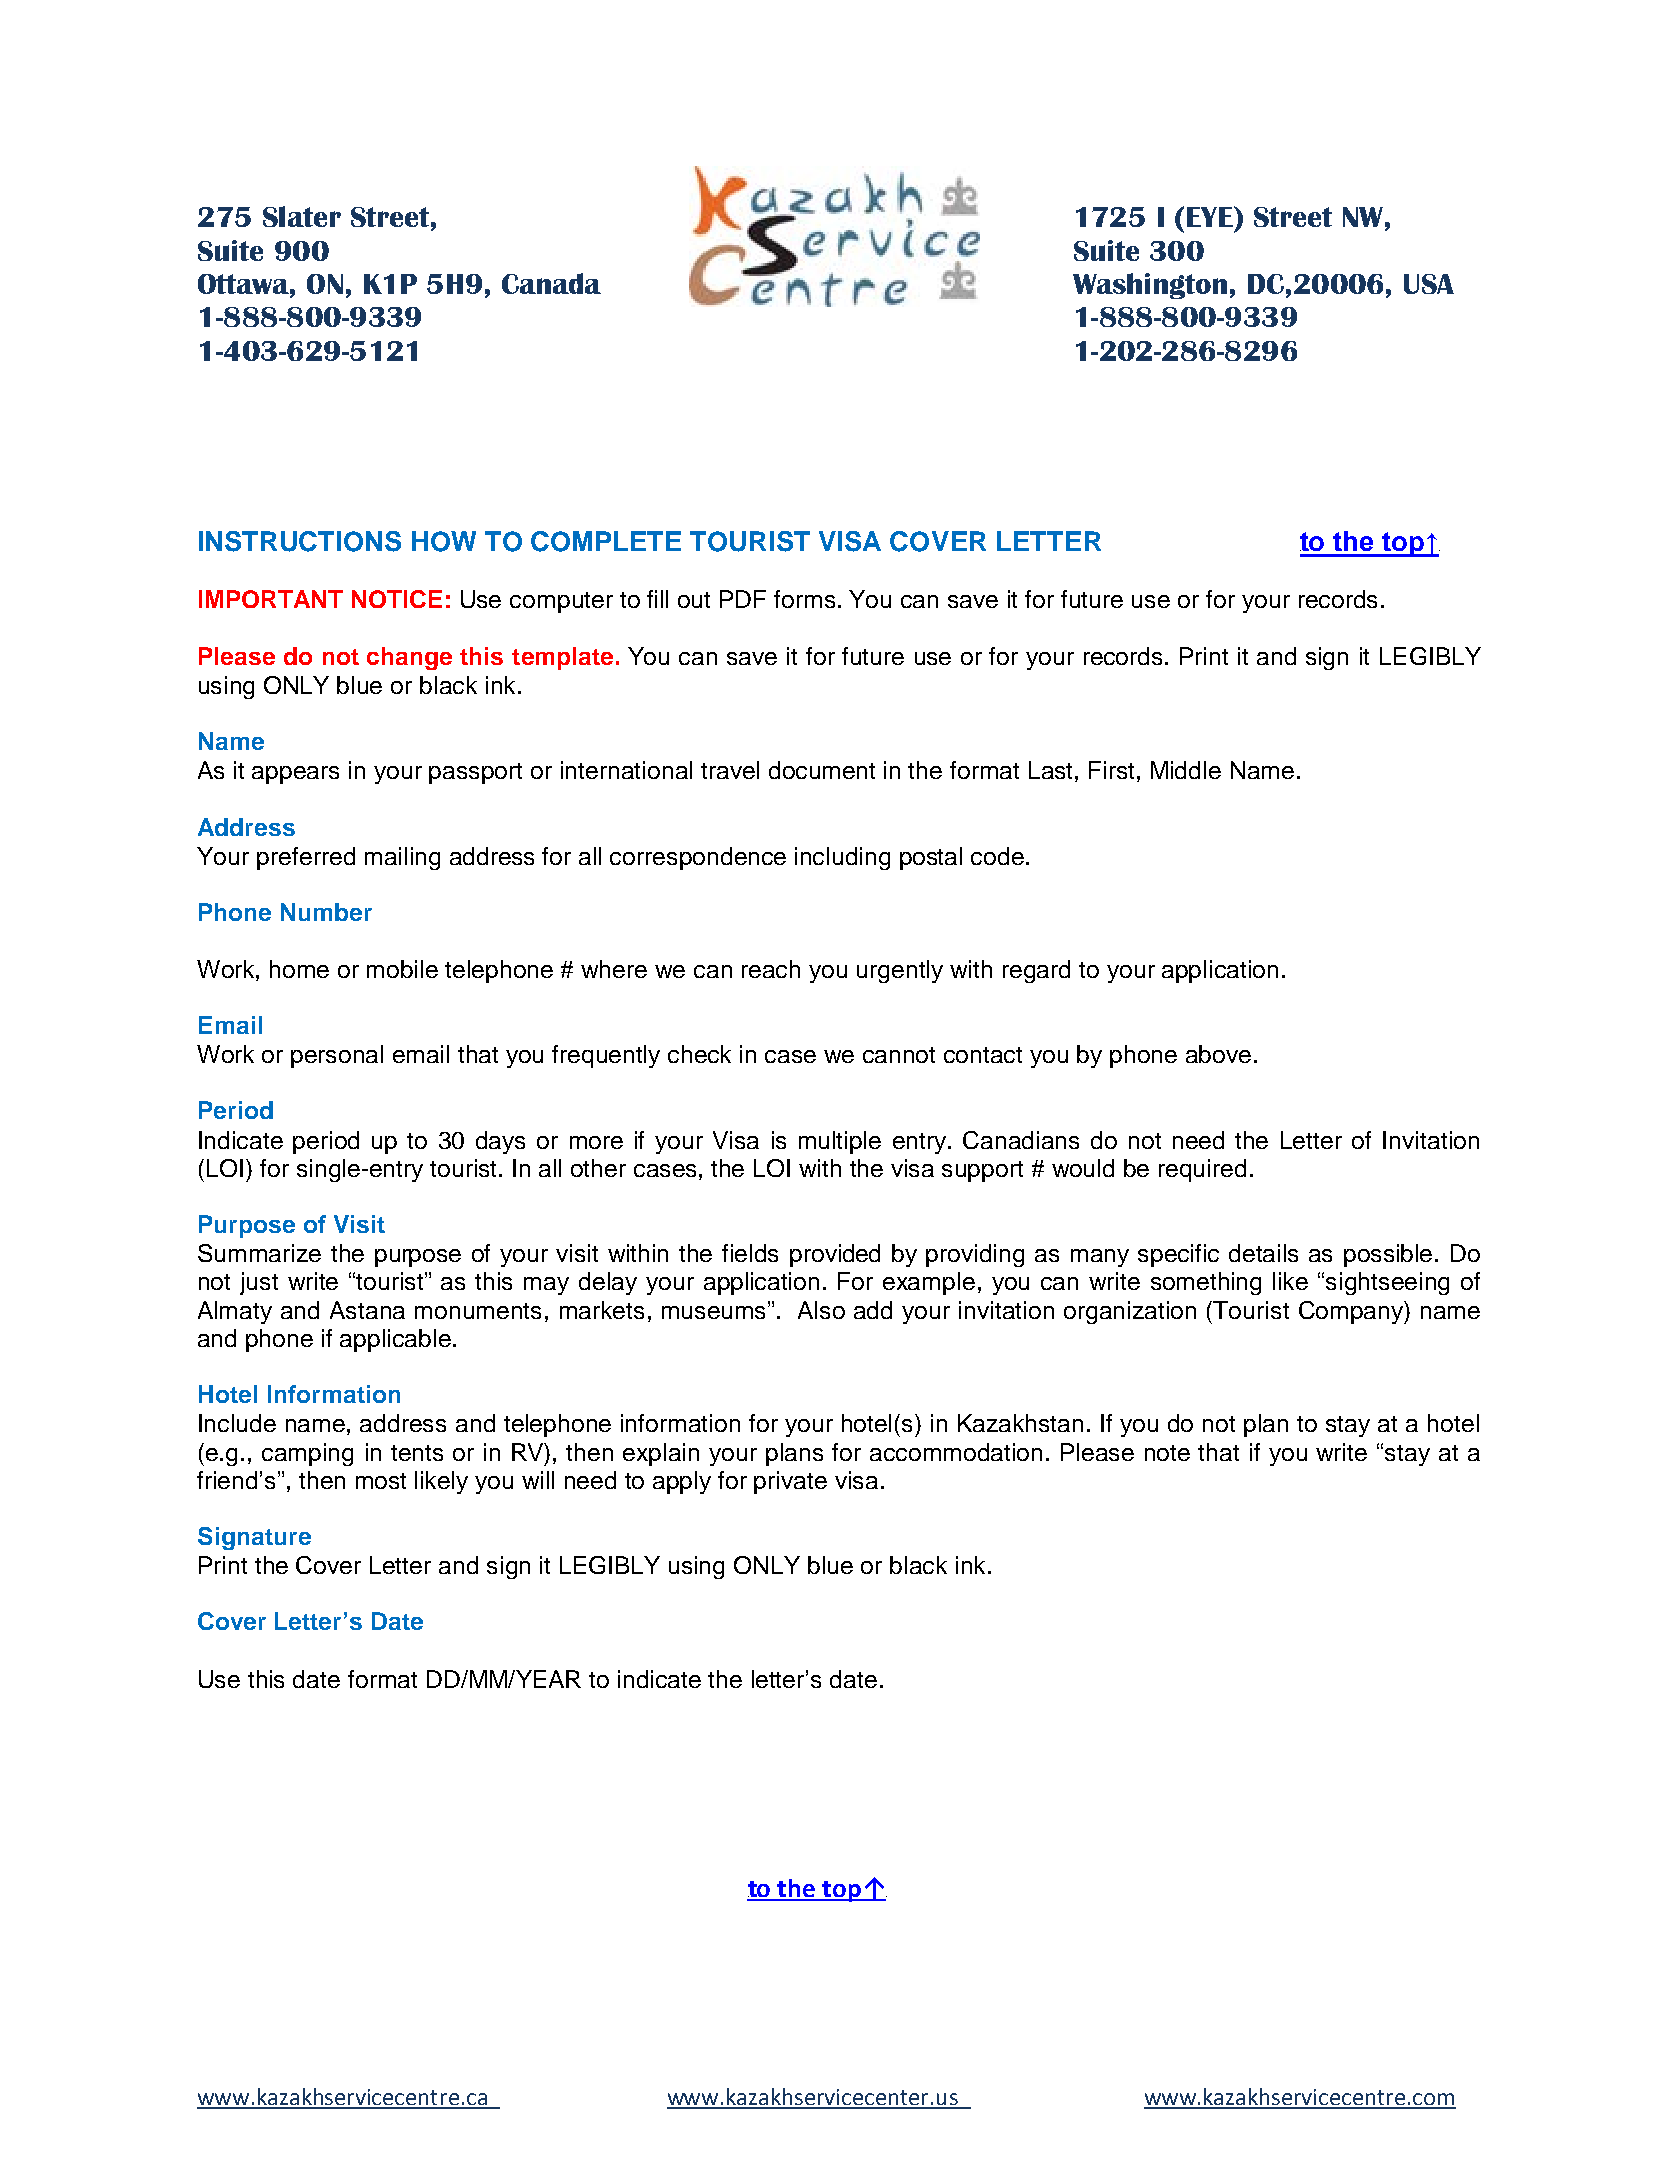  What do you see at coordinates (1186, 770) in the screenshot?
I see `Middle` at bounding box center [1186, 770].
